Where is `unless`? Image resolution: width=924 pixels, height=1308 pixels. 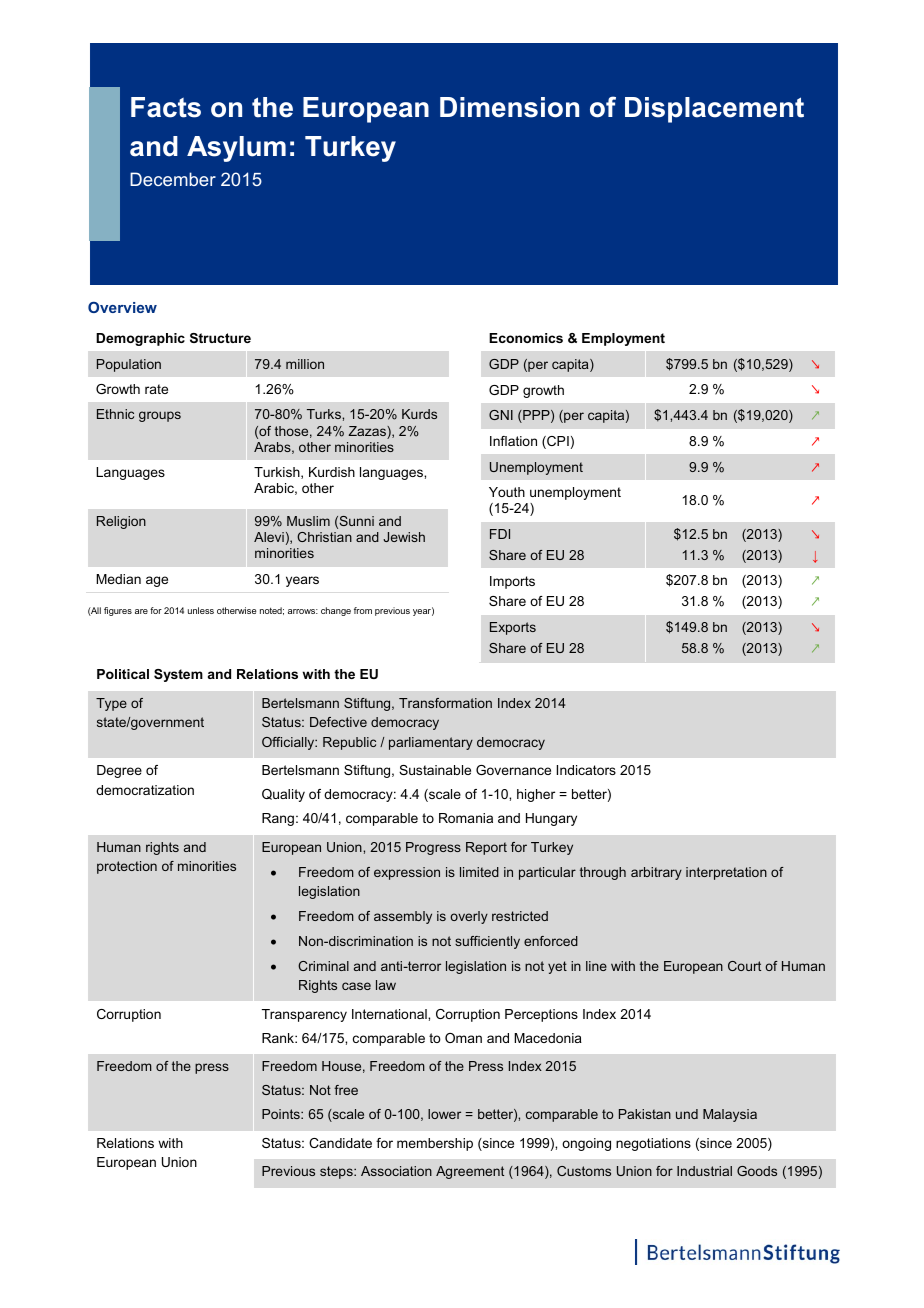 unless is located at coordinates (201, 610).
